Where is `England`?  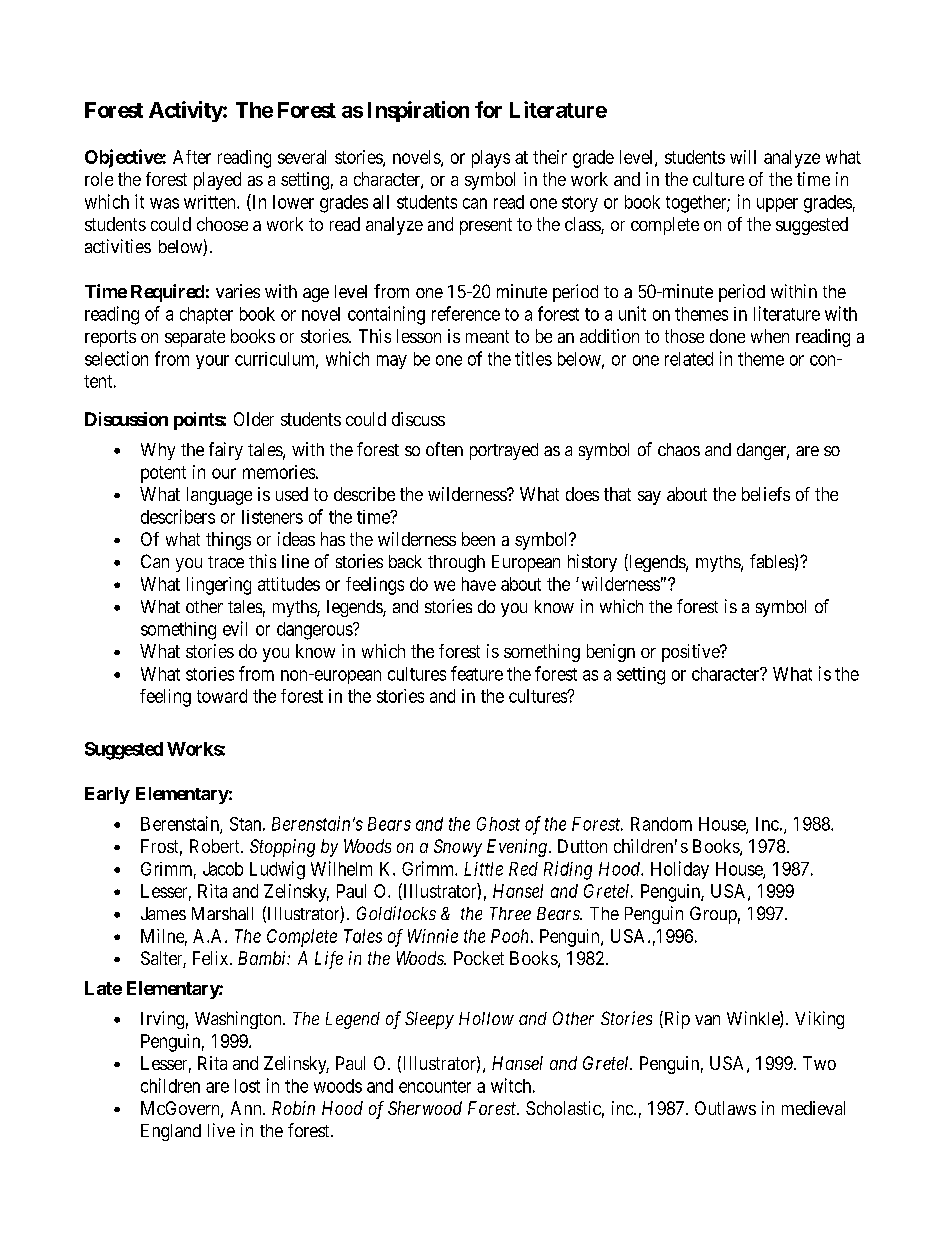 England is located at coordinates (171, 1132).
